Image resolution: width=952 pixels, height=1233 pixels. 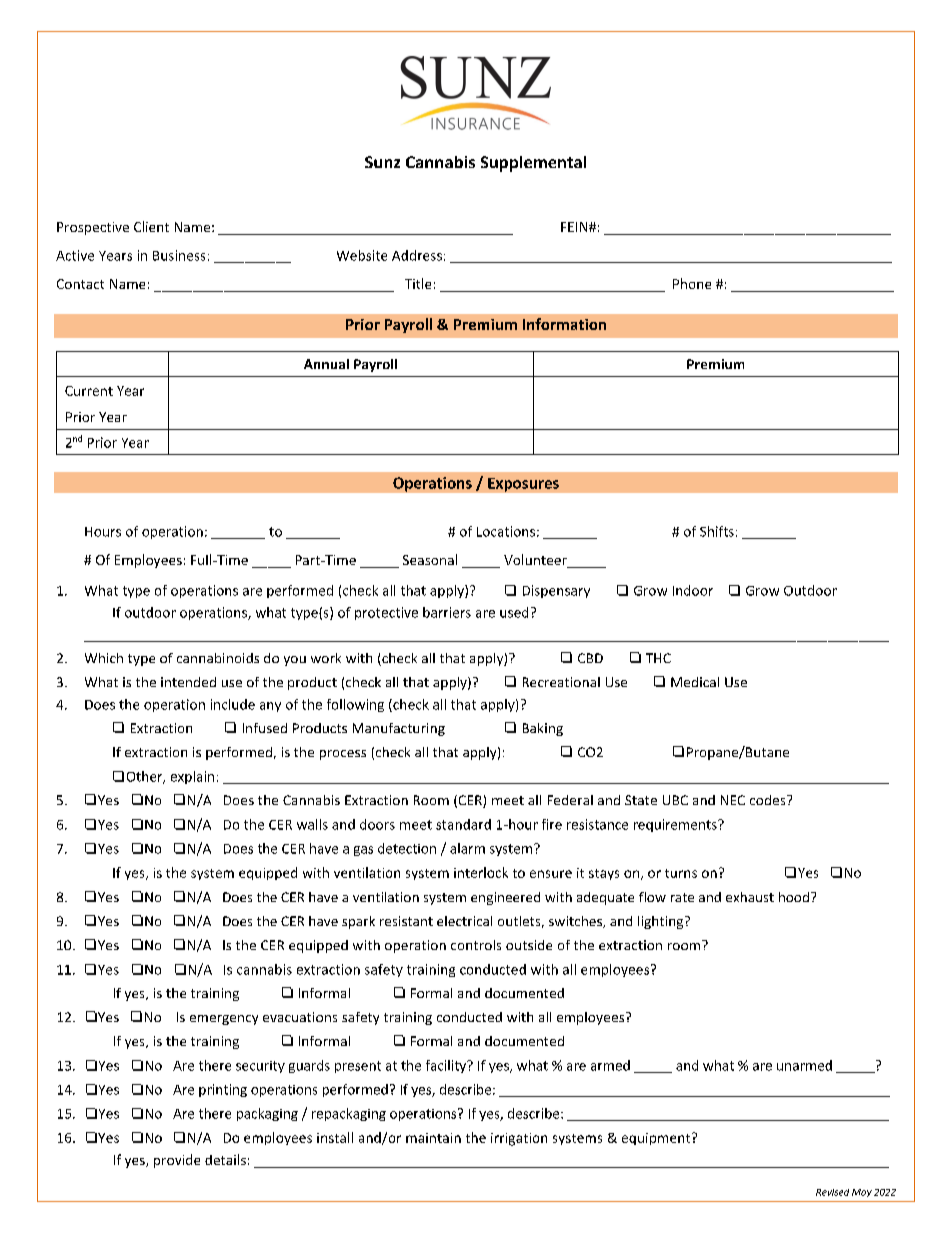 I want to click on Client, so click(x=151, y=226).
